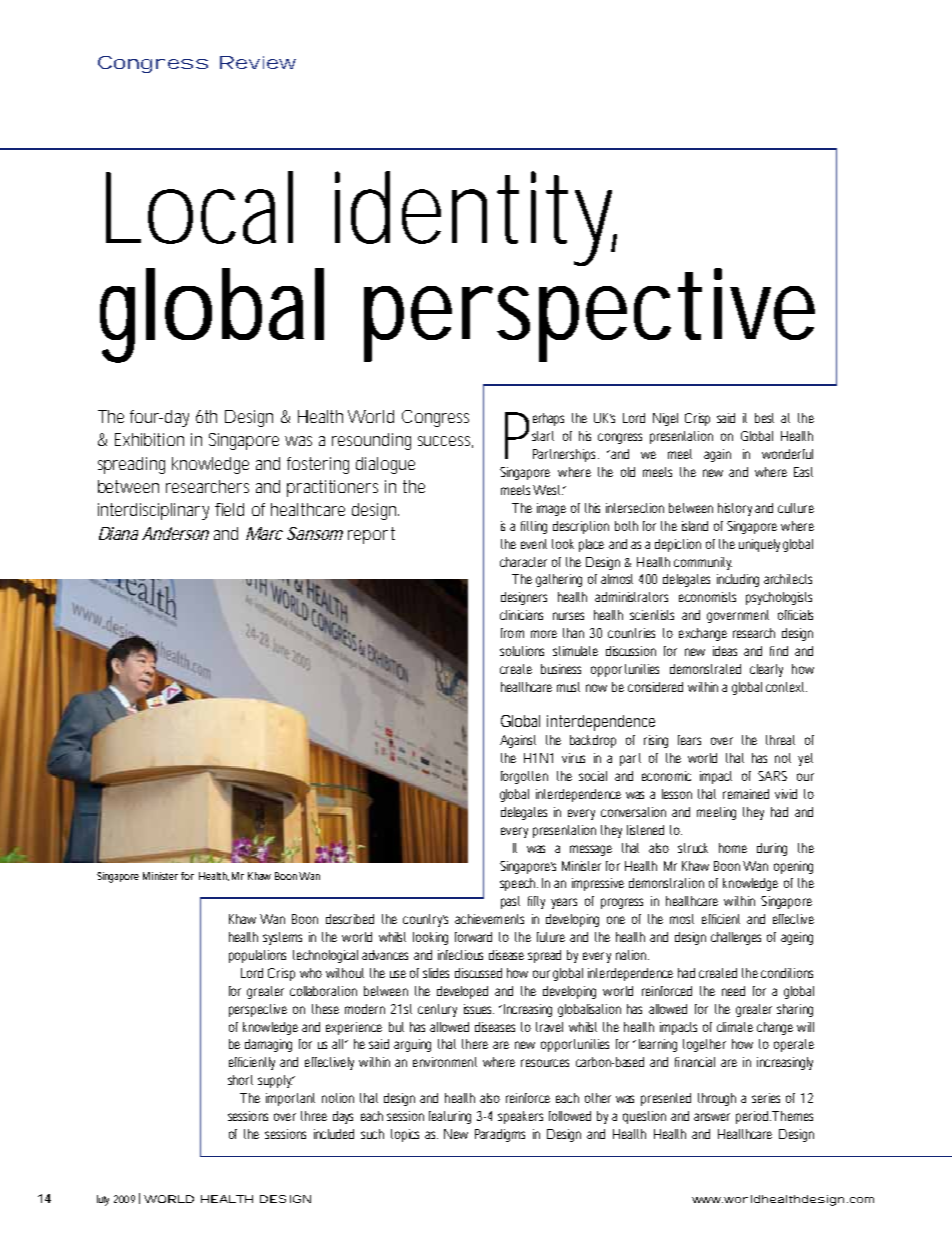 This document has height=1239, width=952. Describe the element at coordinates (725, 651) in the document. I see `ideas` at that location.
